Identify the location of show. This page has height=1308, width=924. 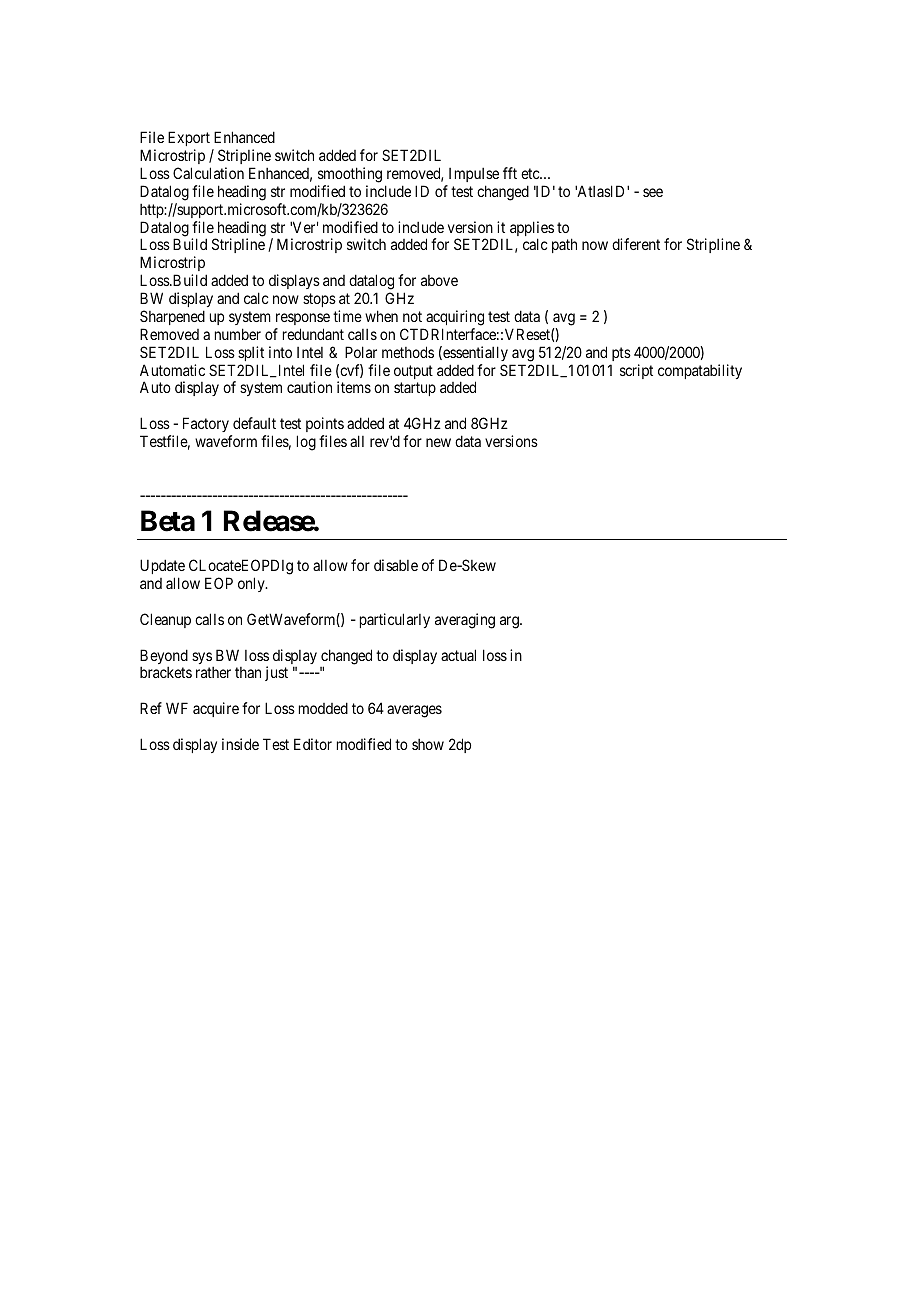
(428, 744).
